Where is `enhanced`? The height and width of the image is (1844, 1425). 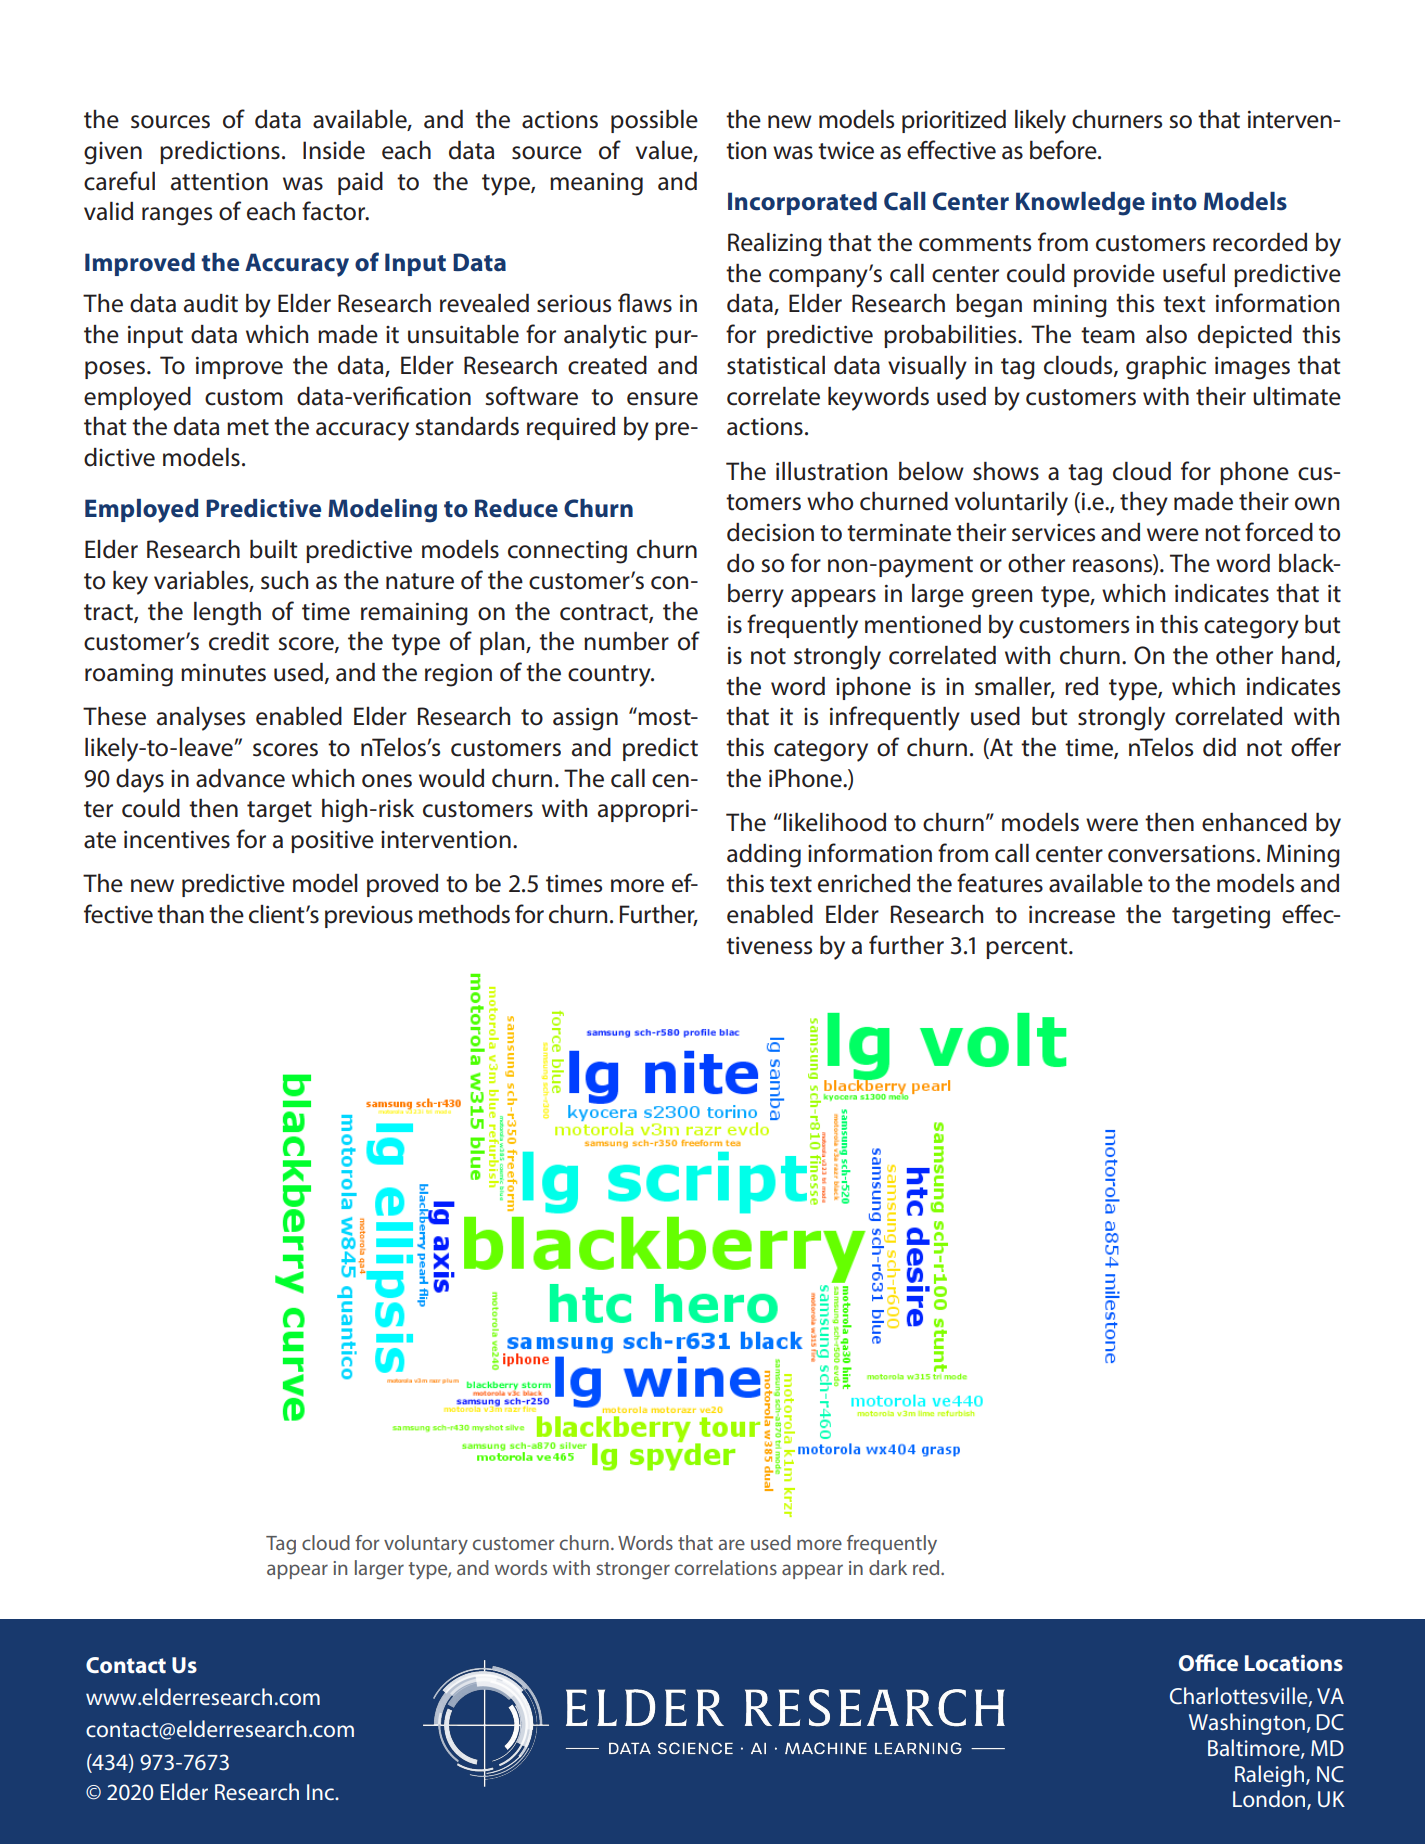
enhanced is located at coordinates (1254, 822).
